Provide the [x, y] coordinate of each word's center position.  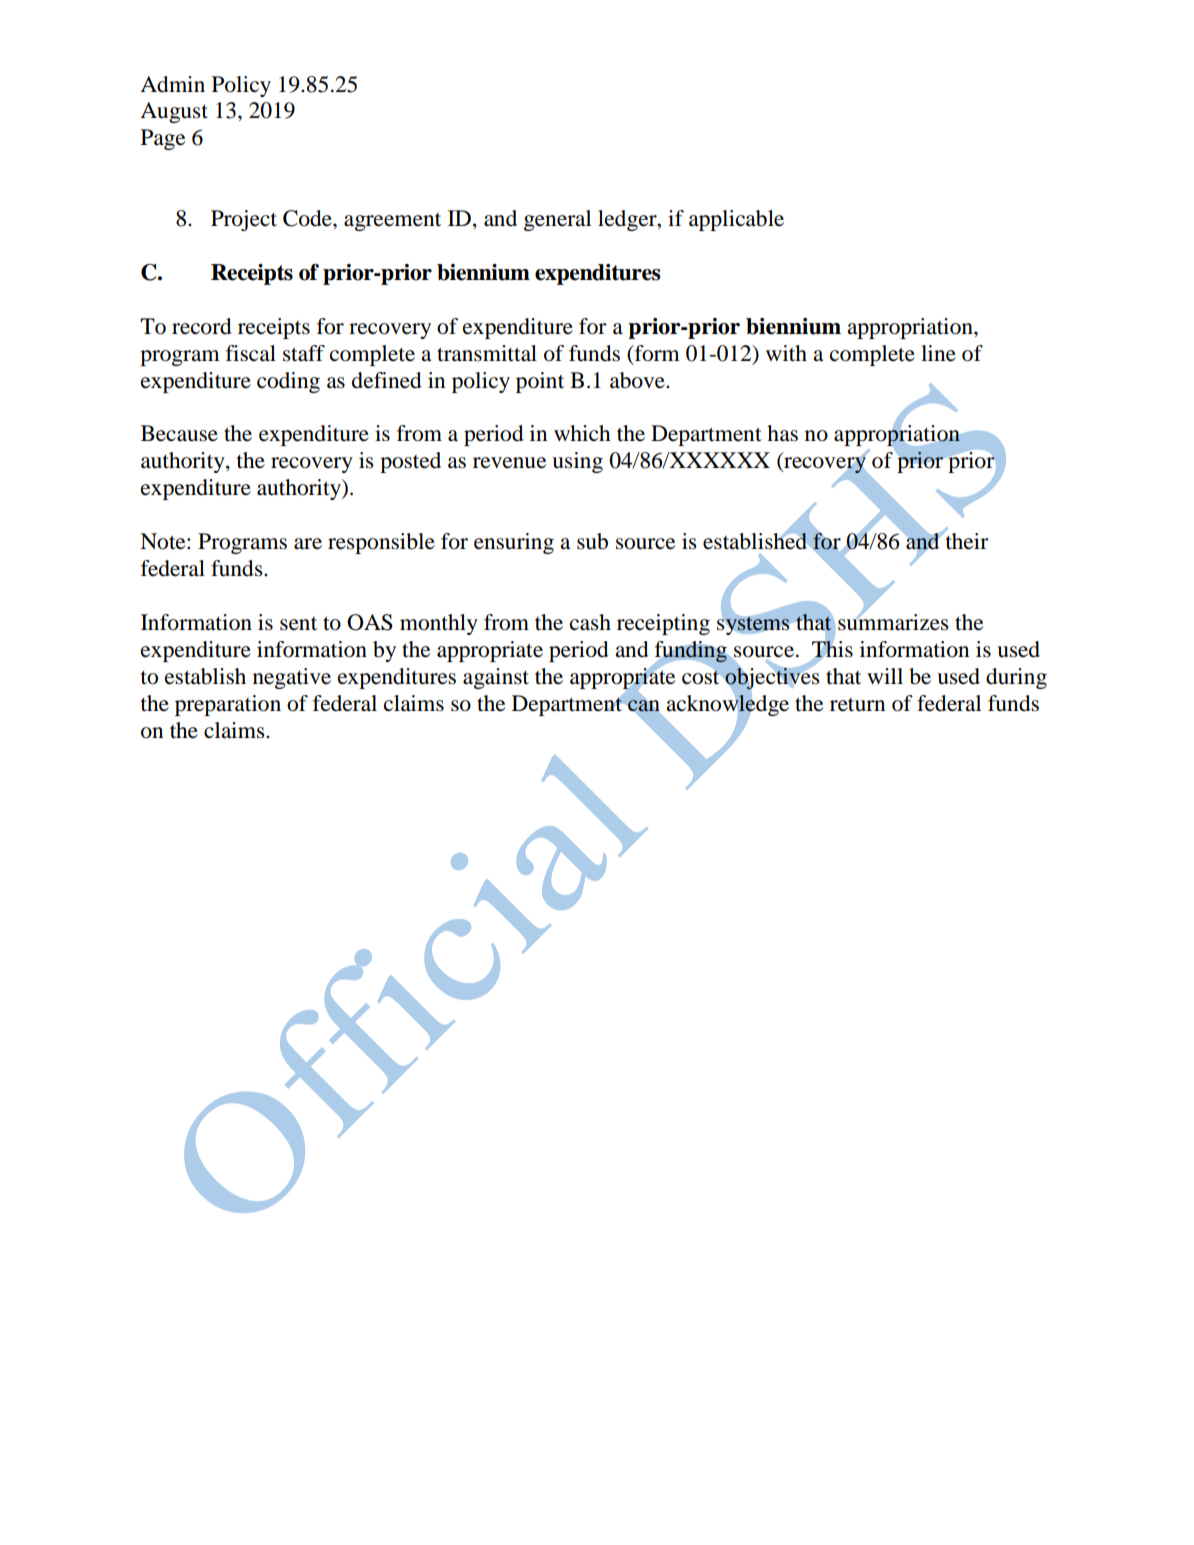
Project [244, 220]
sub [592, 541]
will [885, 676]
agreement [392, 222]
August [174, 112]
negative [292, 678]
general [557, 220]
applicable [736, 220]
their [966, 540]
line [938, 353]
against [496, 678]
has [782, 433]
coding [288, 382]
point [540, 382]
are [308, 544]
